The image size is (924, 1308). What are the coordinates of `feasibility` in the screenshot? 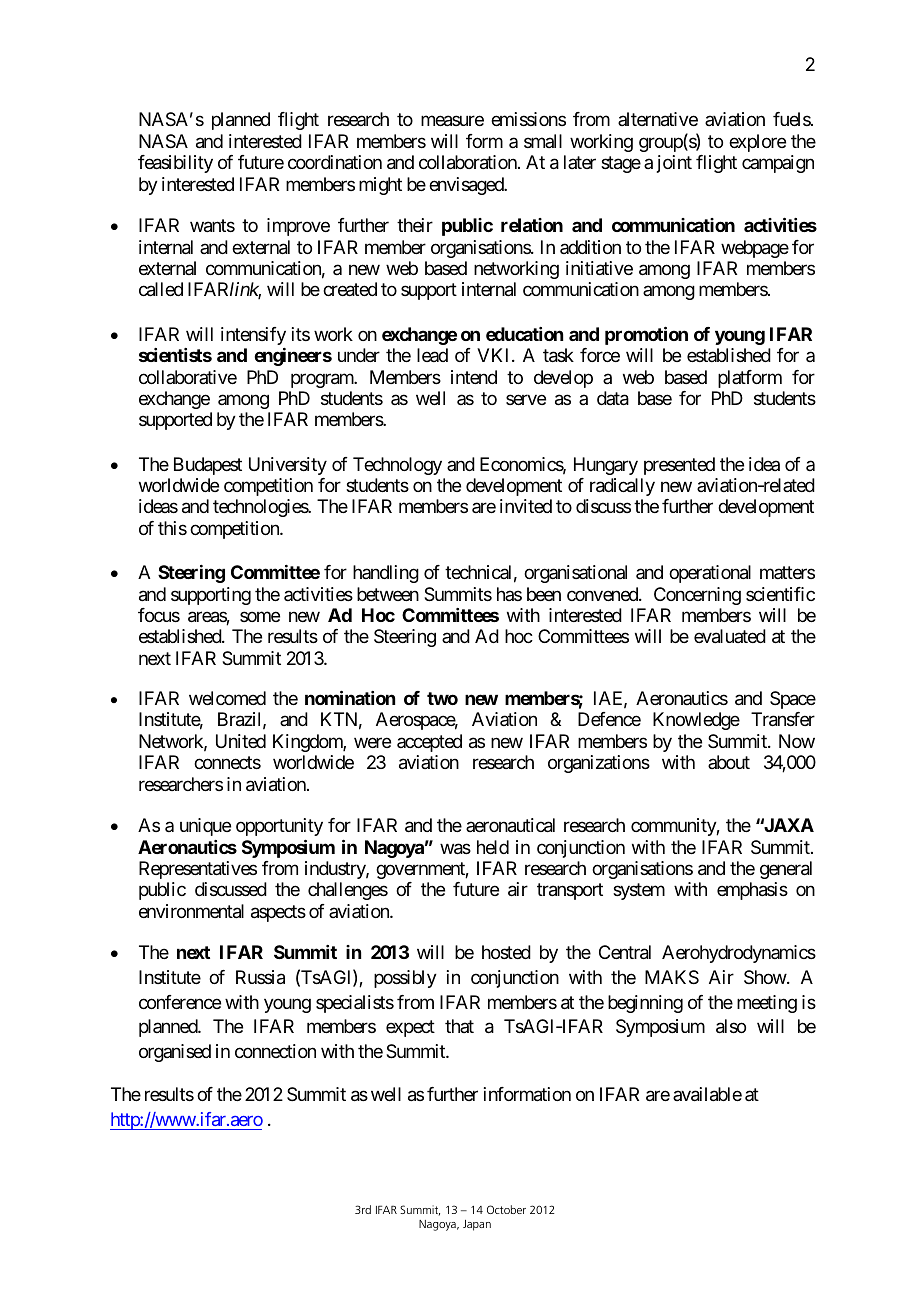 It's located at (175, 164).
